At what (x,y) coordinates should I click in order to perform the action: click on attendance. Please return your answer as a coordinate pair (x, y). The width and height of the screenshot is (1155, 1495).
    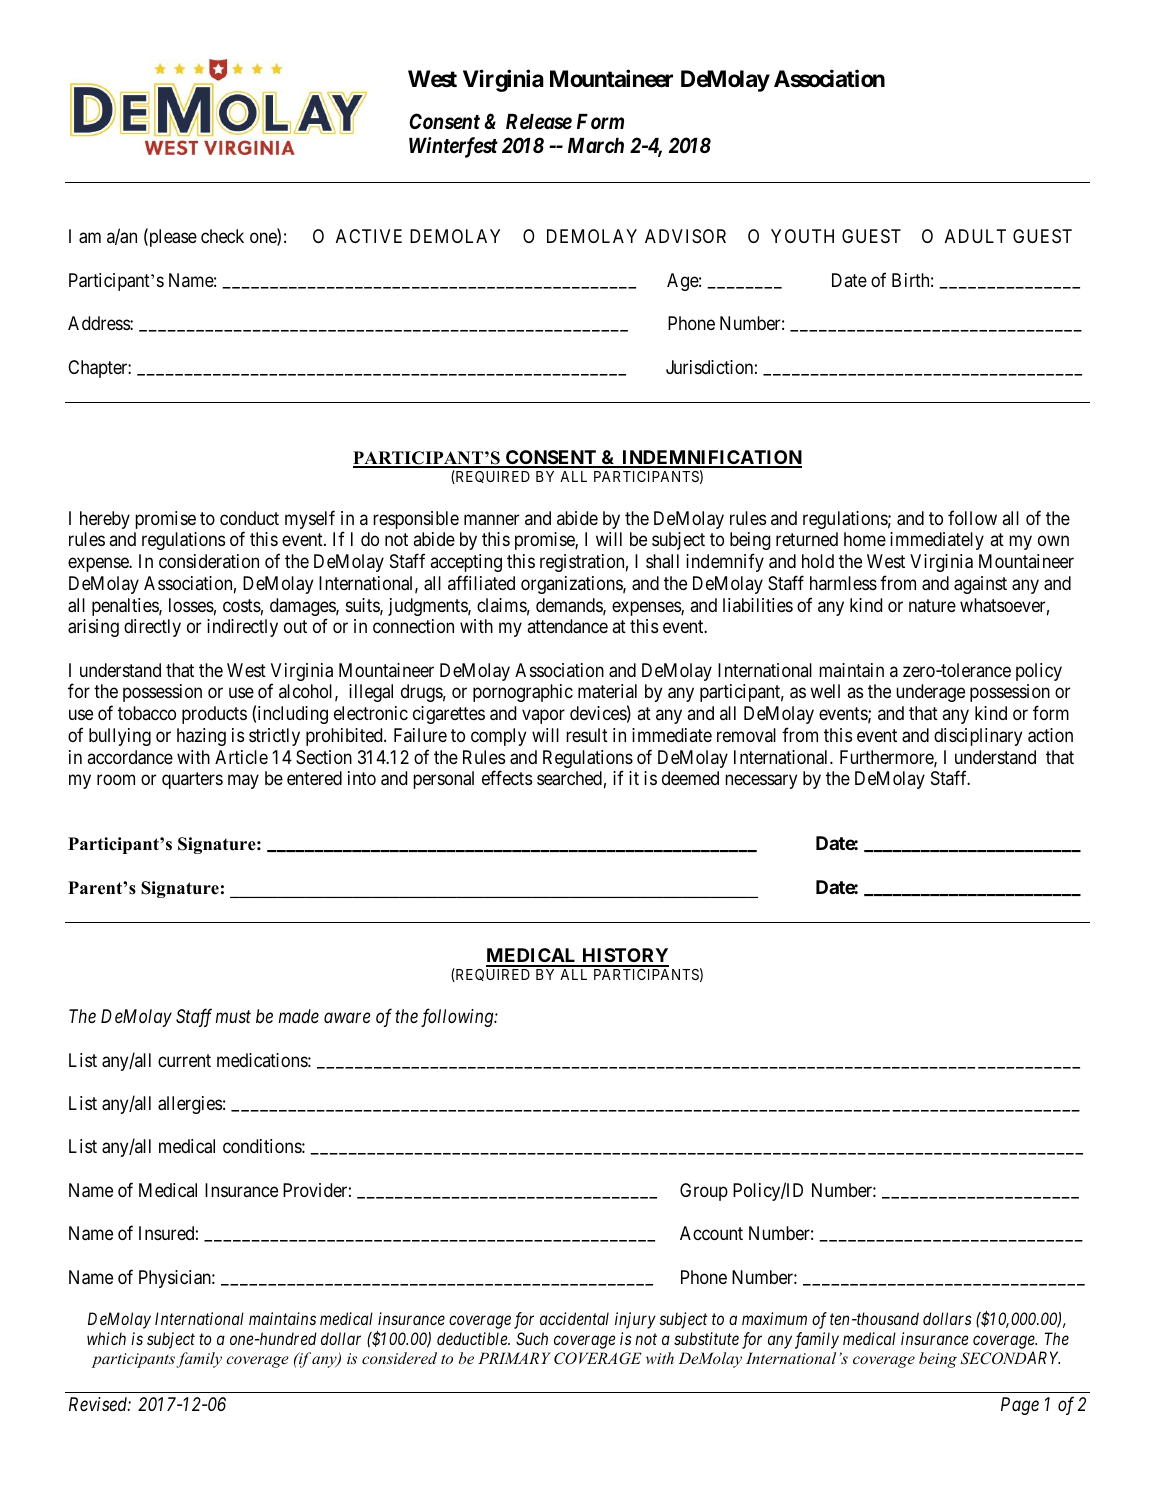
    Looking at the image, I should click on (568, 626).
